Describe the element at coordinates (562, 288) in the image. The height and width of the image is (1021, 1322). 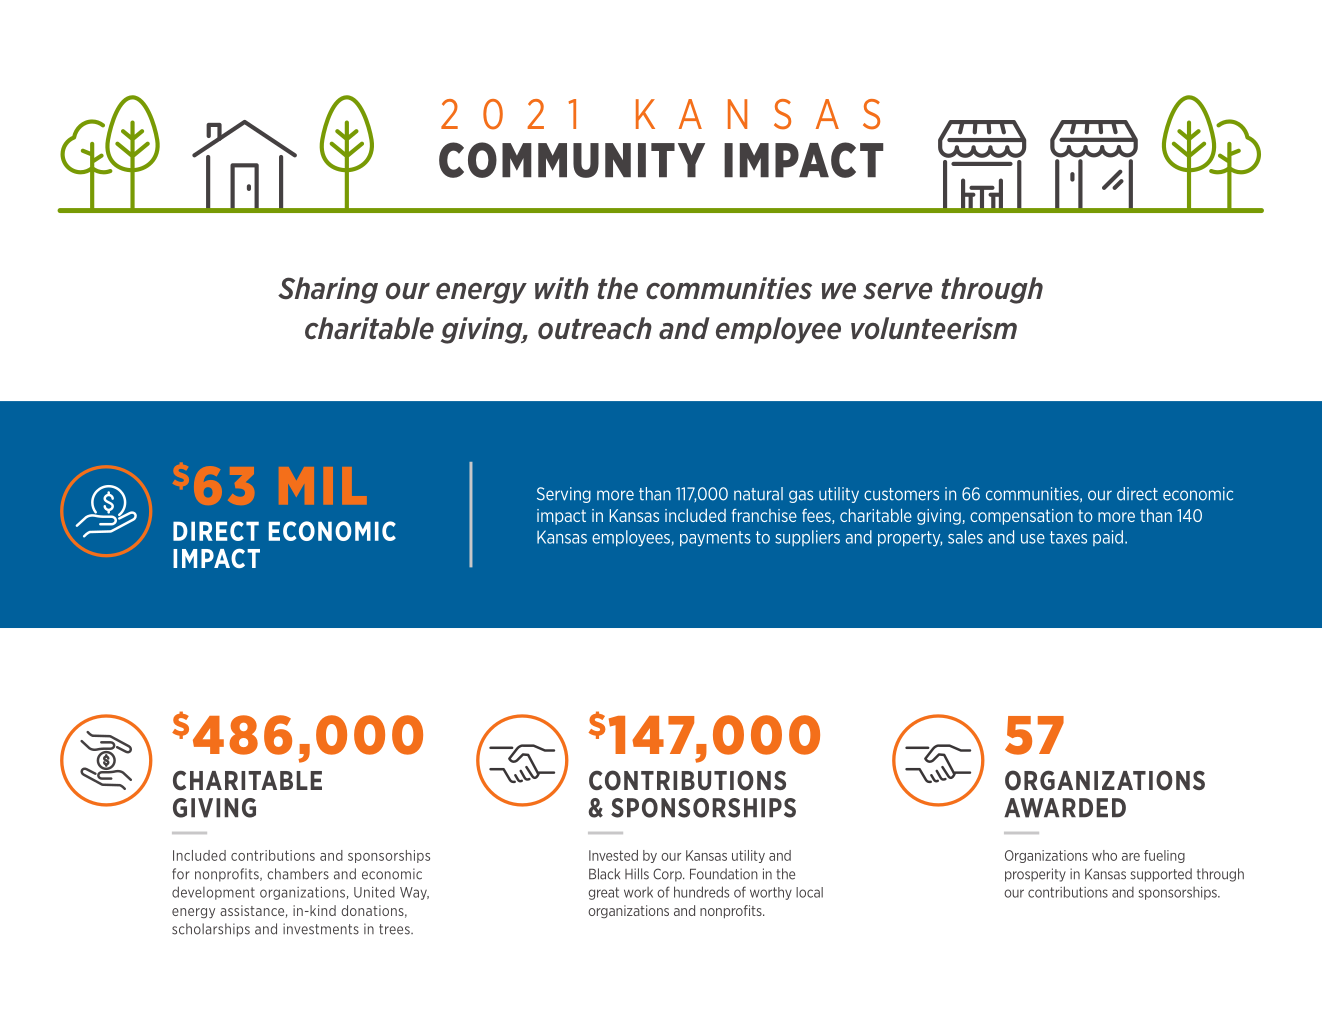
I see `with` at that location.
